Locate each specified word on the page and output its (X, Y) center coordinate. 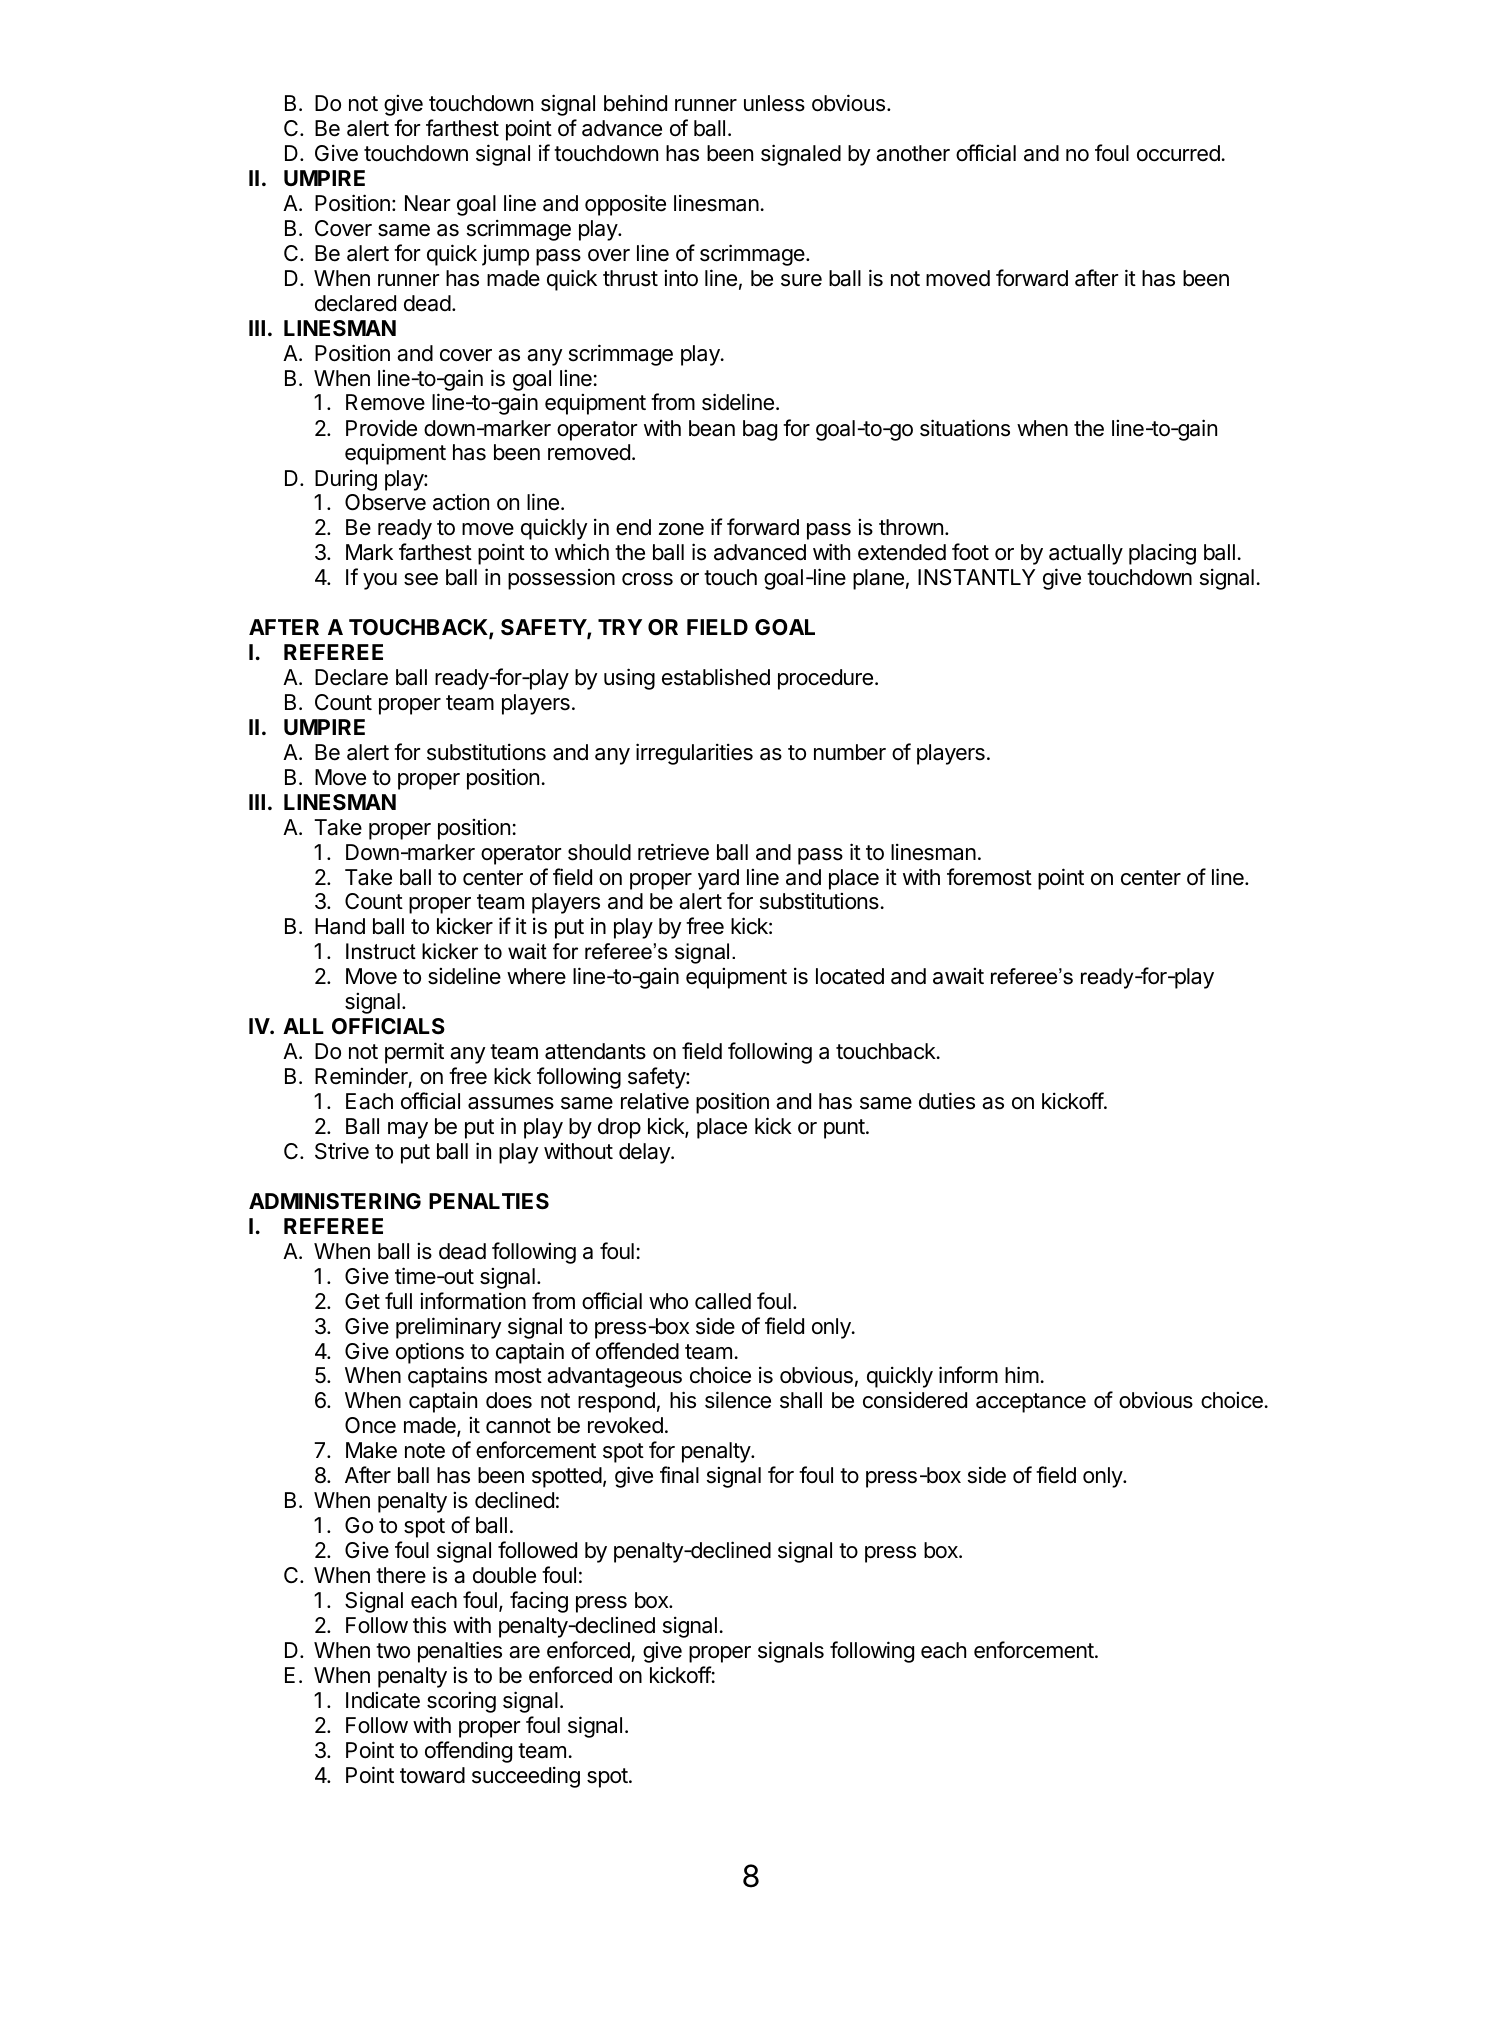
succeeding (526, 1777)
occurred (1178, 153)
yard (718, 879)
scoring (461, 1702)
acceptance (1031, 1403)
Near (427, 203)
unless (774, 103)
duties (947, 1101)
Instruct (381, 951)
